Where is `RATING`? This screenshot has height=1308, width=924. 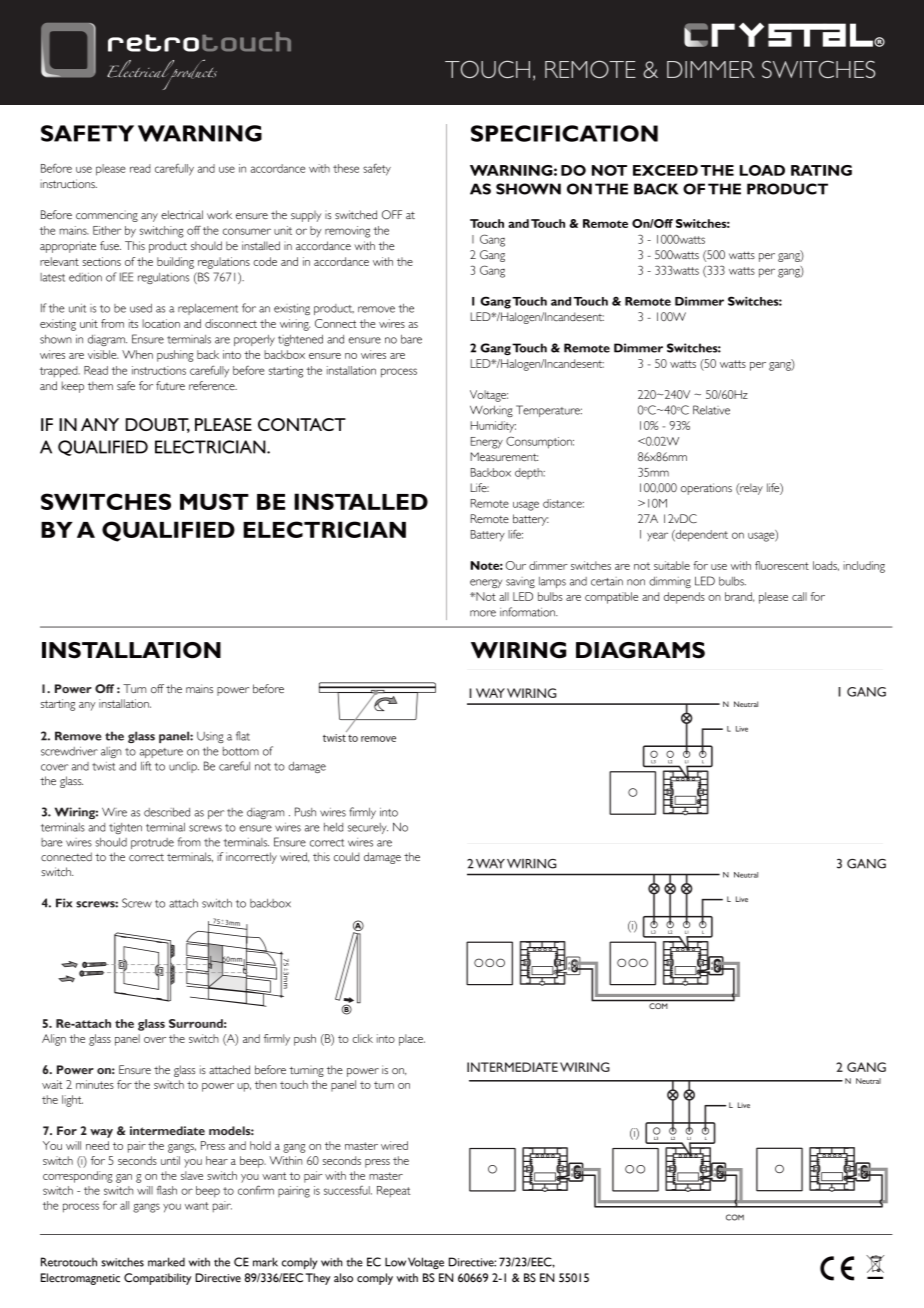
RATING is located at coordinates (821, 170).
